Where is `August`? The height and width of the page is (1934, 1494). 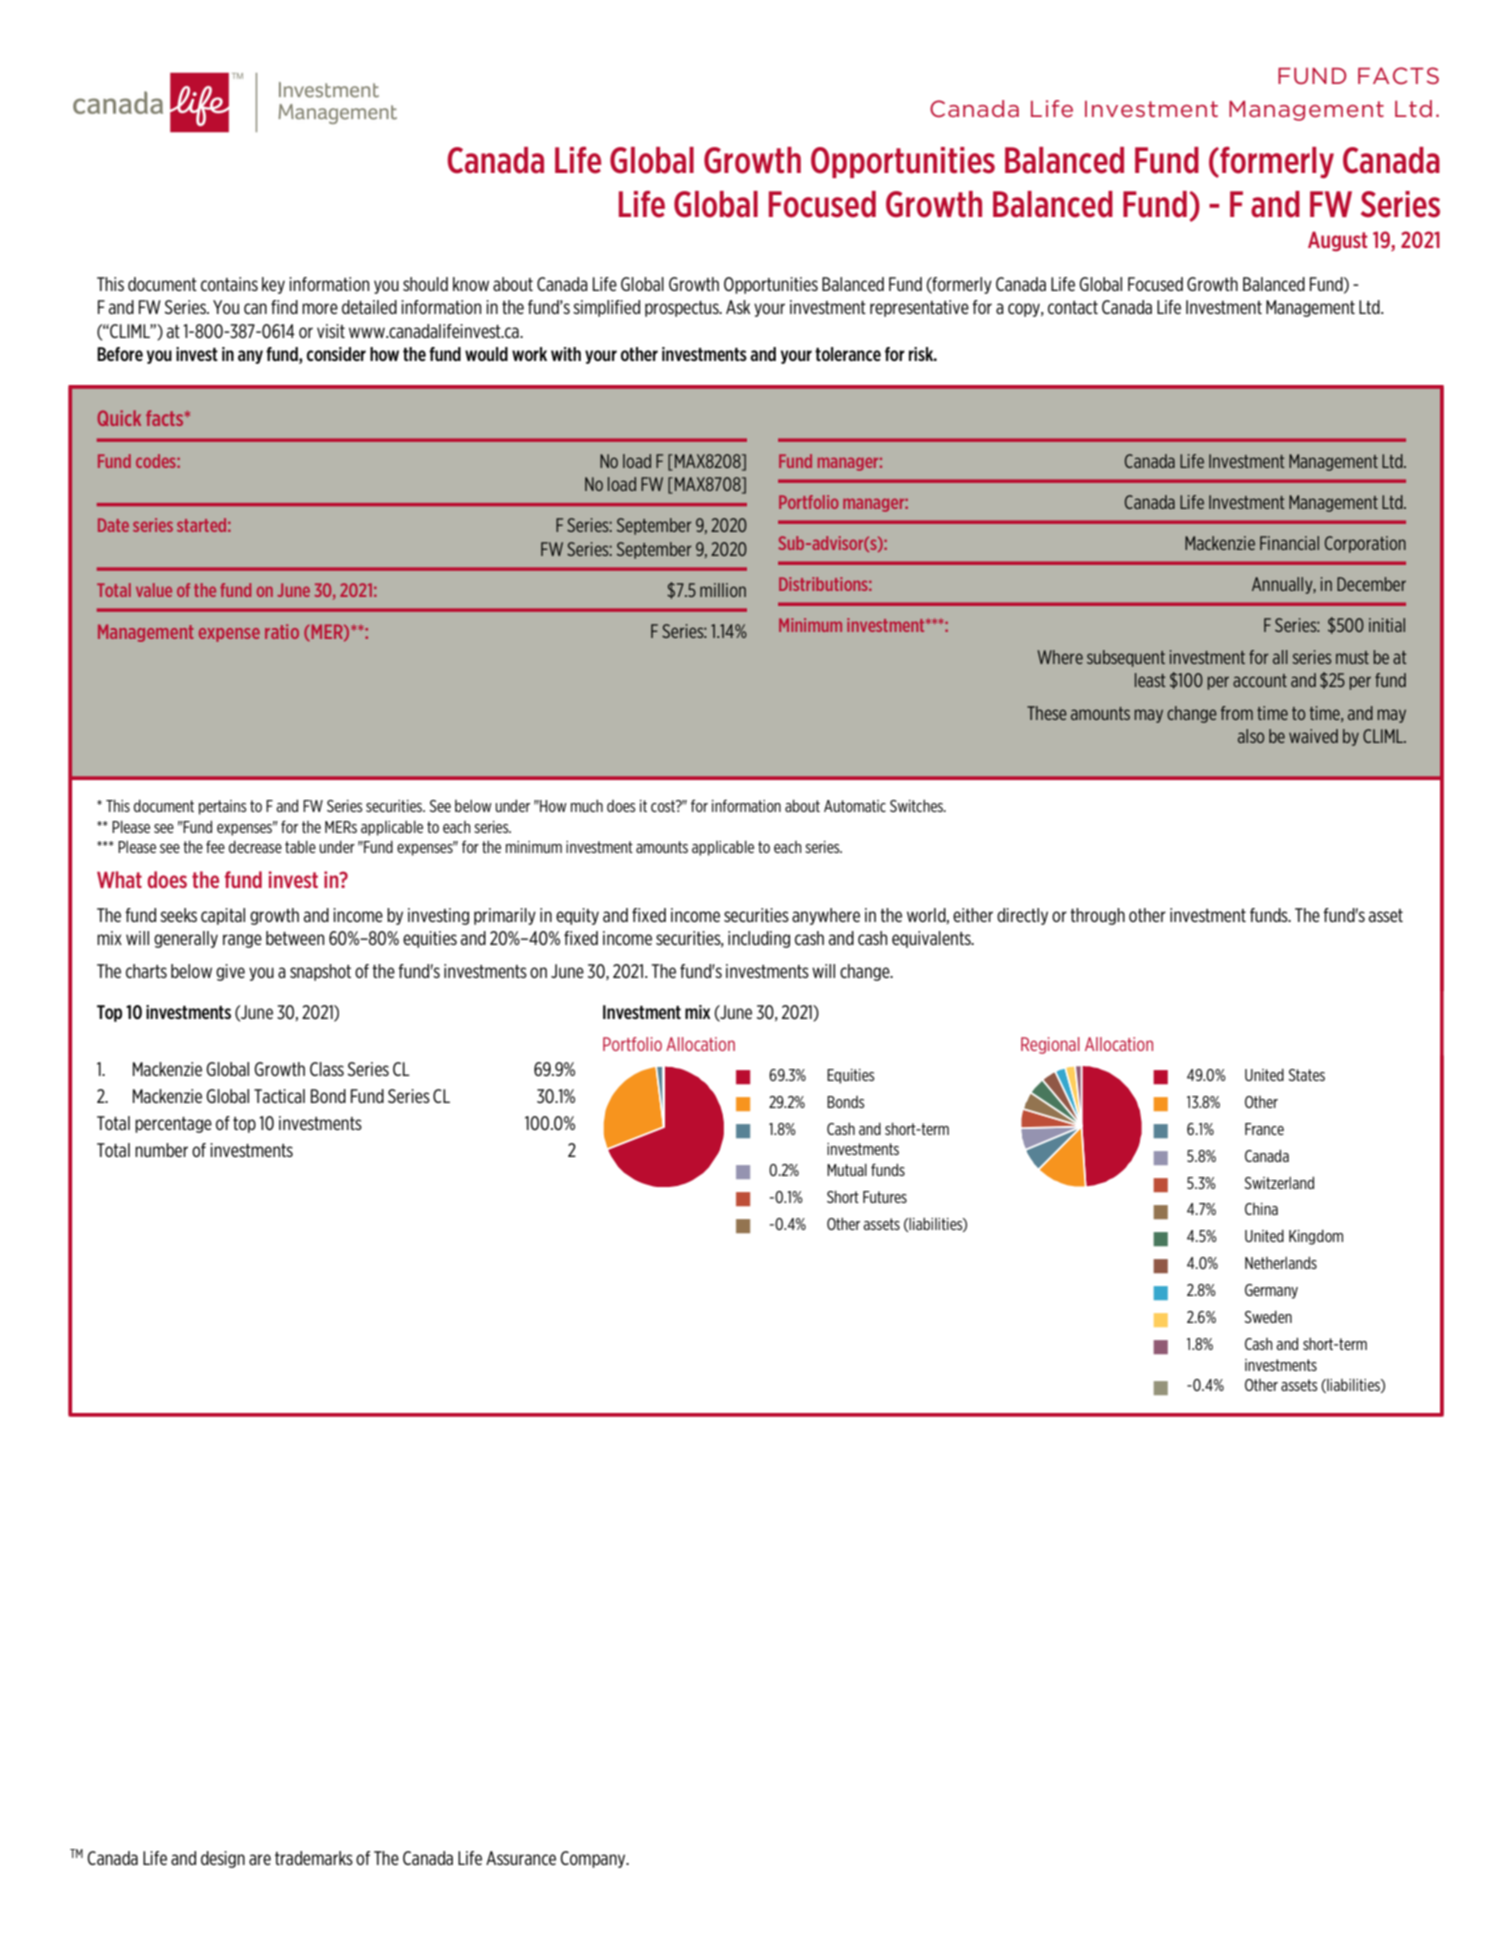 August is located at coordinates (1338, 241).
